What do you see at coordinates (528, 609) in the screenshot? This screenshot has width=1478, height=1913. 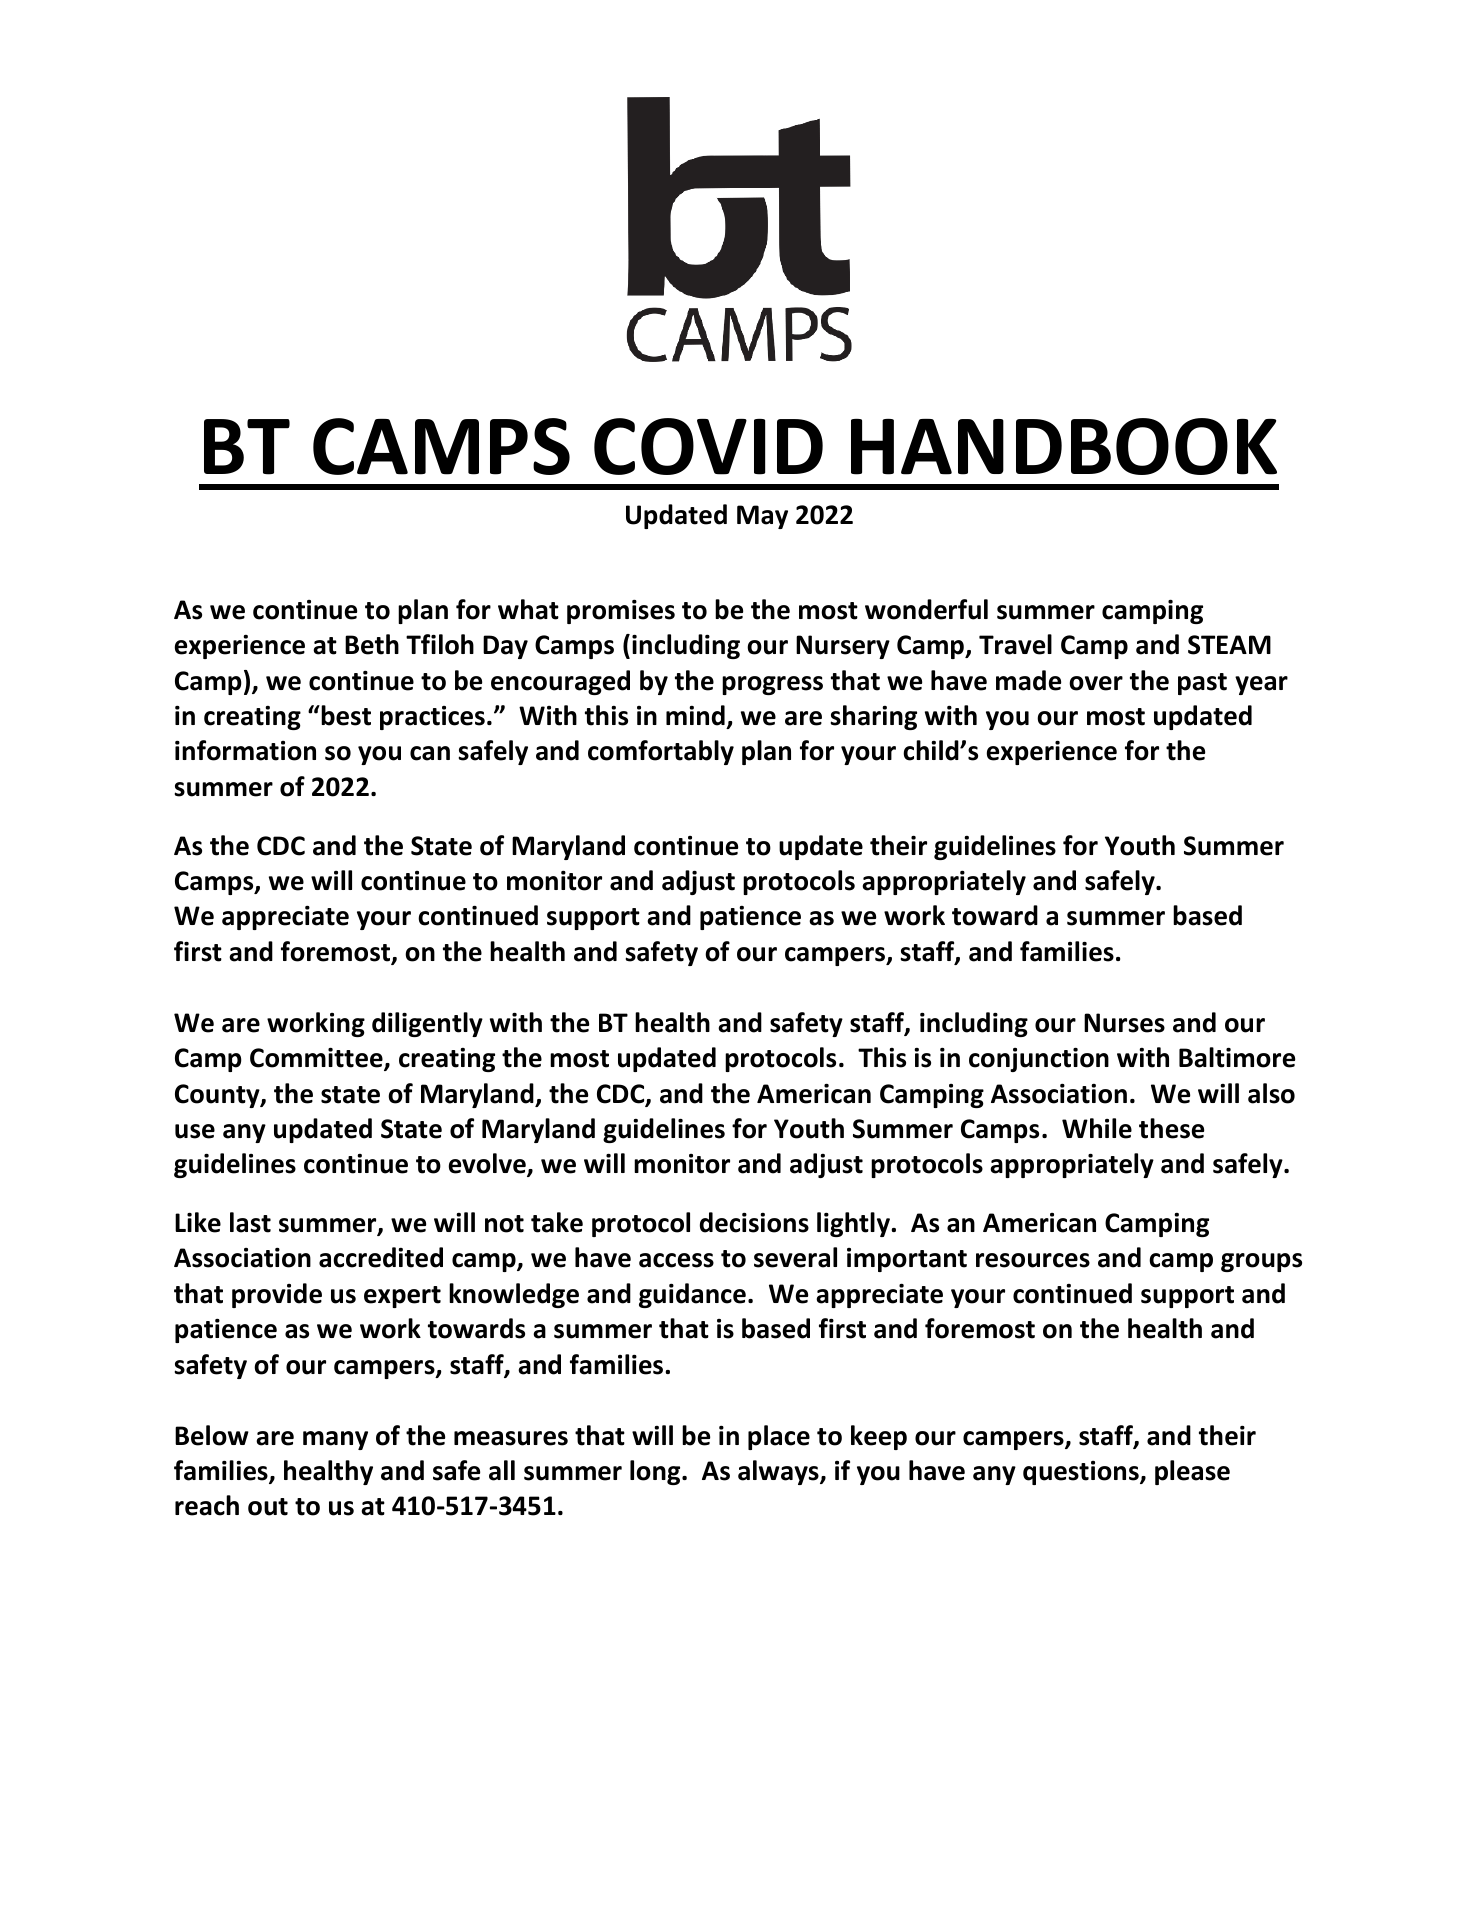 I see `what` at bounding box center [528, 609].
